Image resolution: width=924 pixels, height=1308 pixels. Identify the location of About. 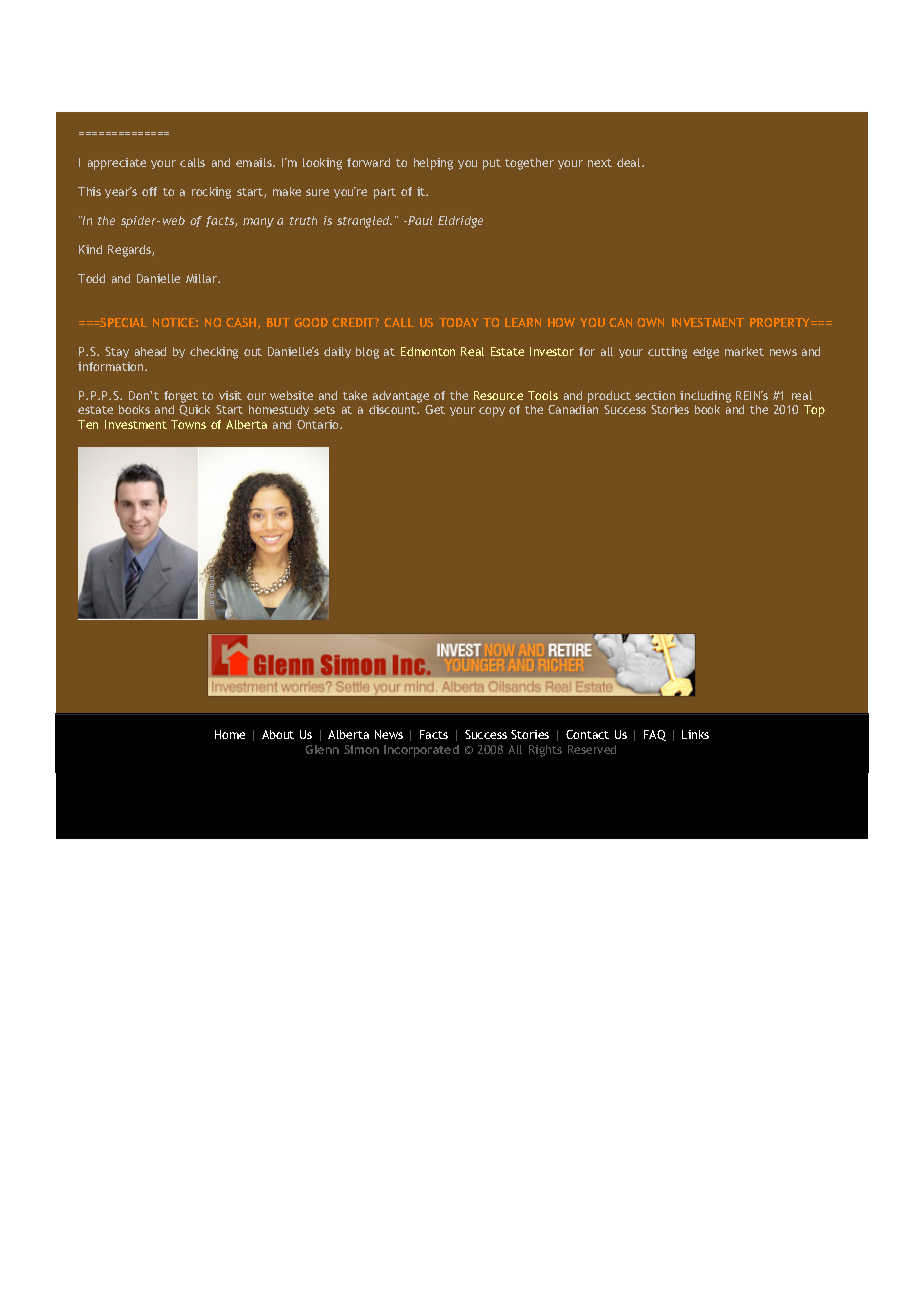
(278, 734).
